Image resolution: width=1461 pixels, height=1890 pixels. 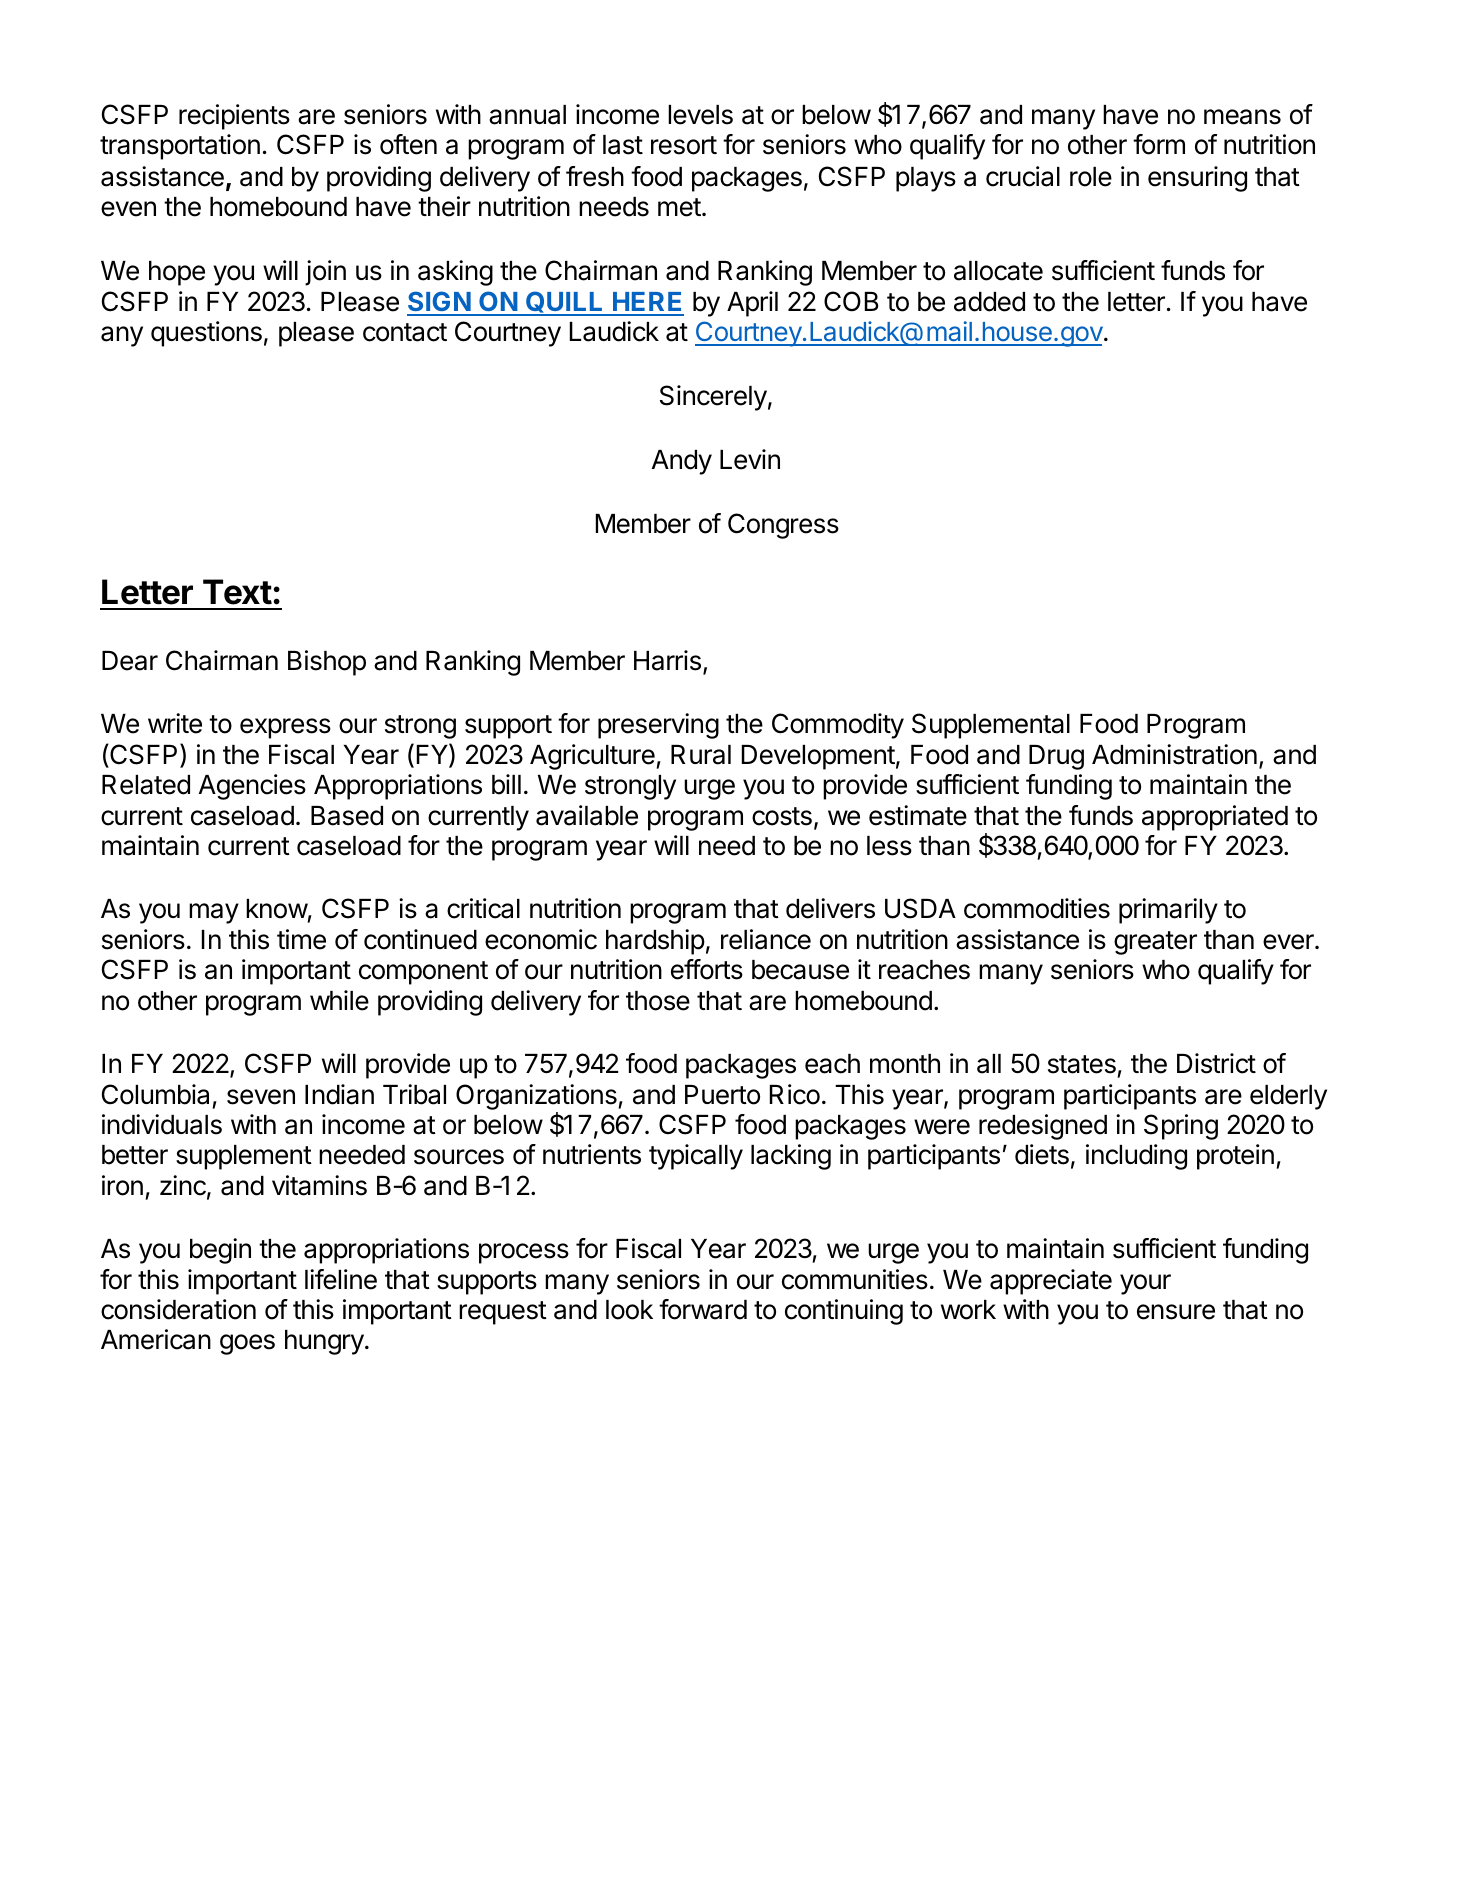 I want to click on goes, so click(x=247, y=1344).
